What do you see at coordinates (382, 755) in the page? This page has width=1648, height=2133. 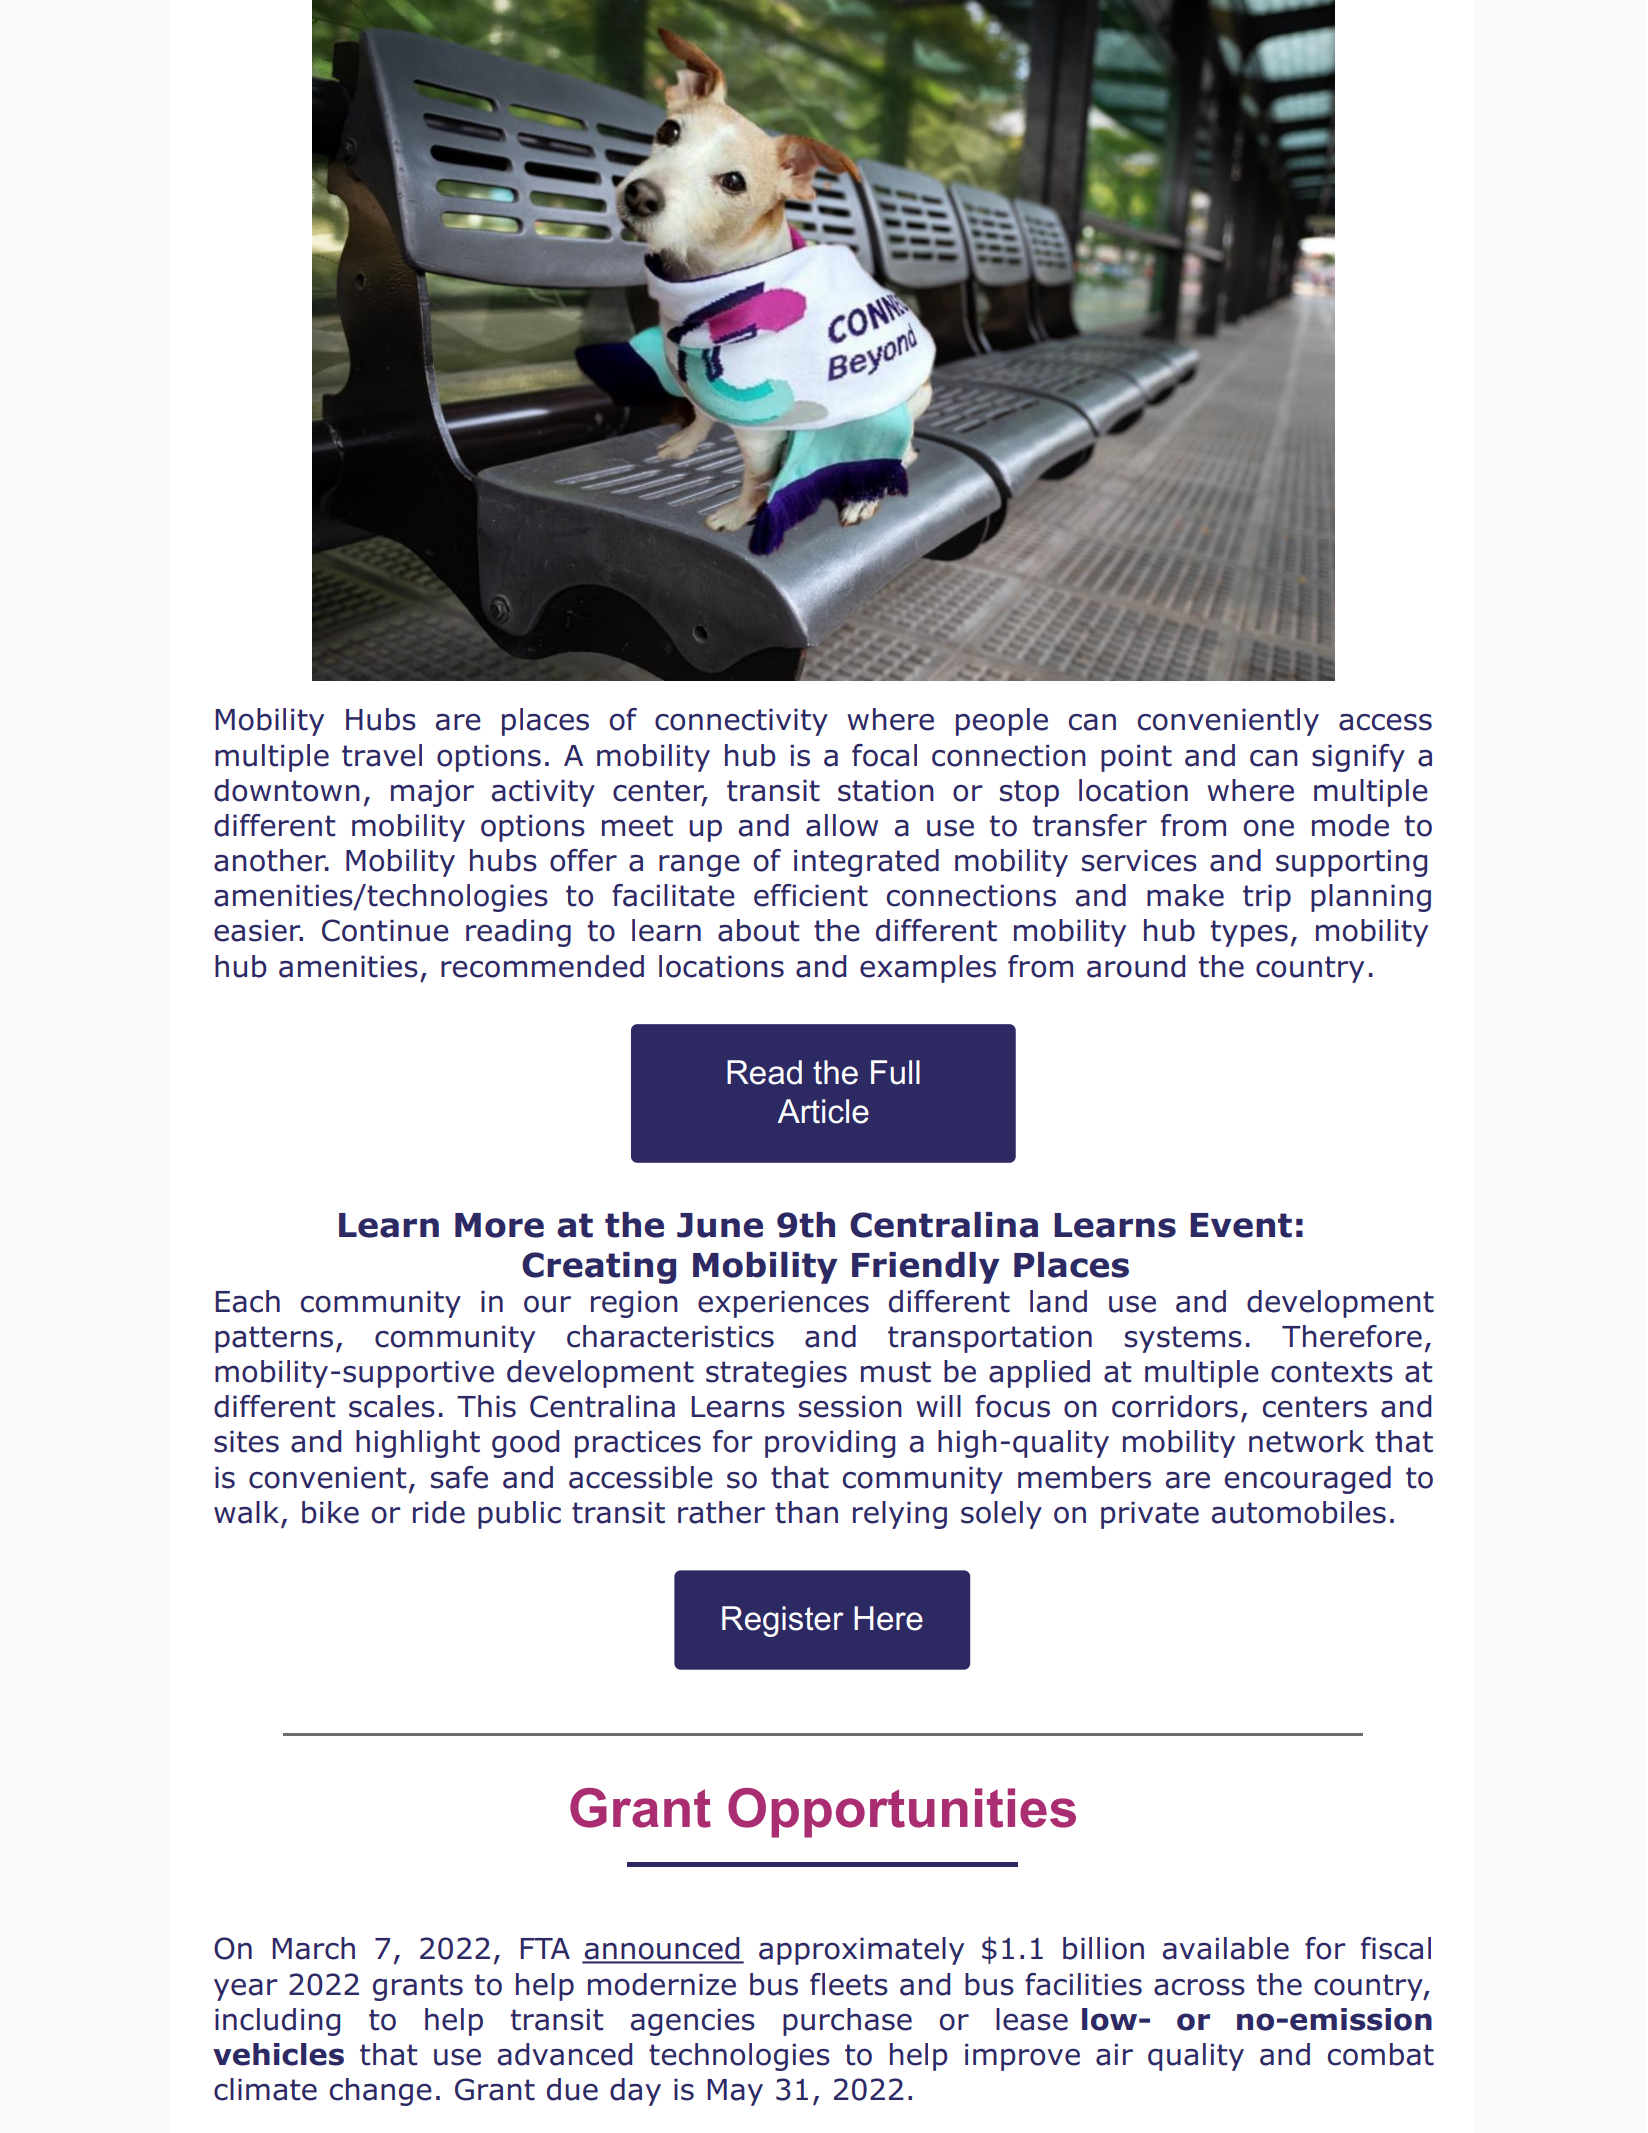 I see `travel` at bounding box center [382, 755].
